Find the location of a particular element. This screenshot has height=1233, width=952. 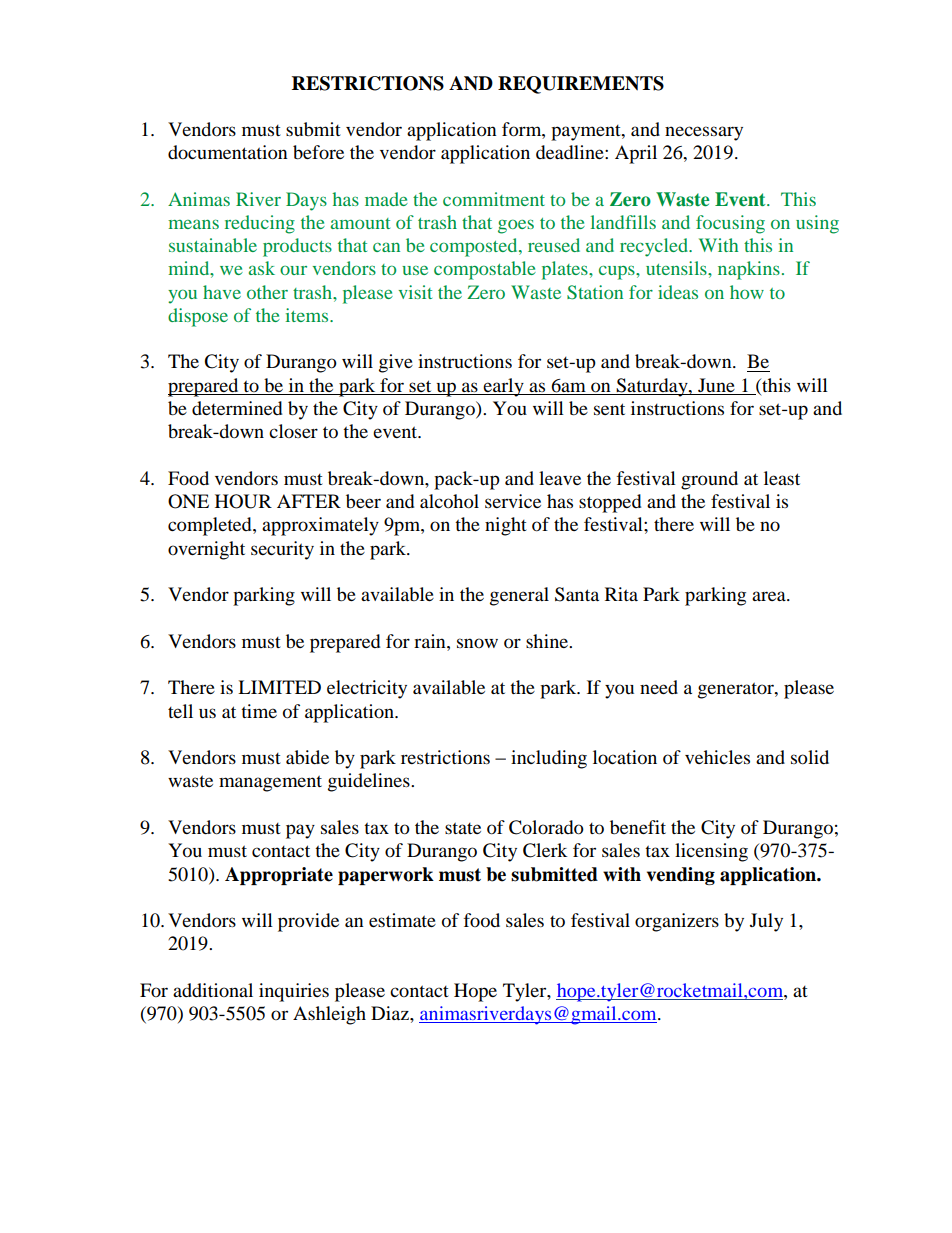

snow is located at coordinates (477, 643).
